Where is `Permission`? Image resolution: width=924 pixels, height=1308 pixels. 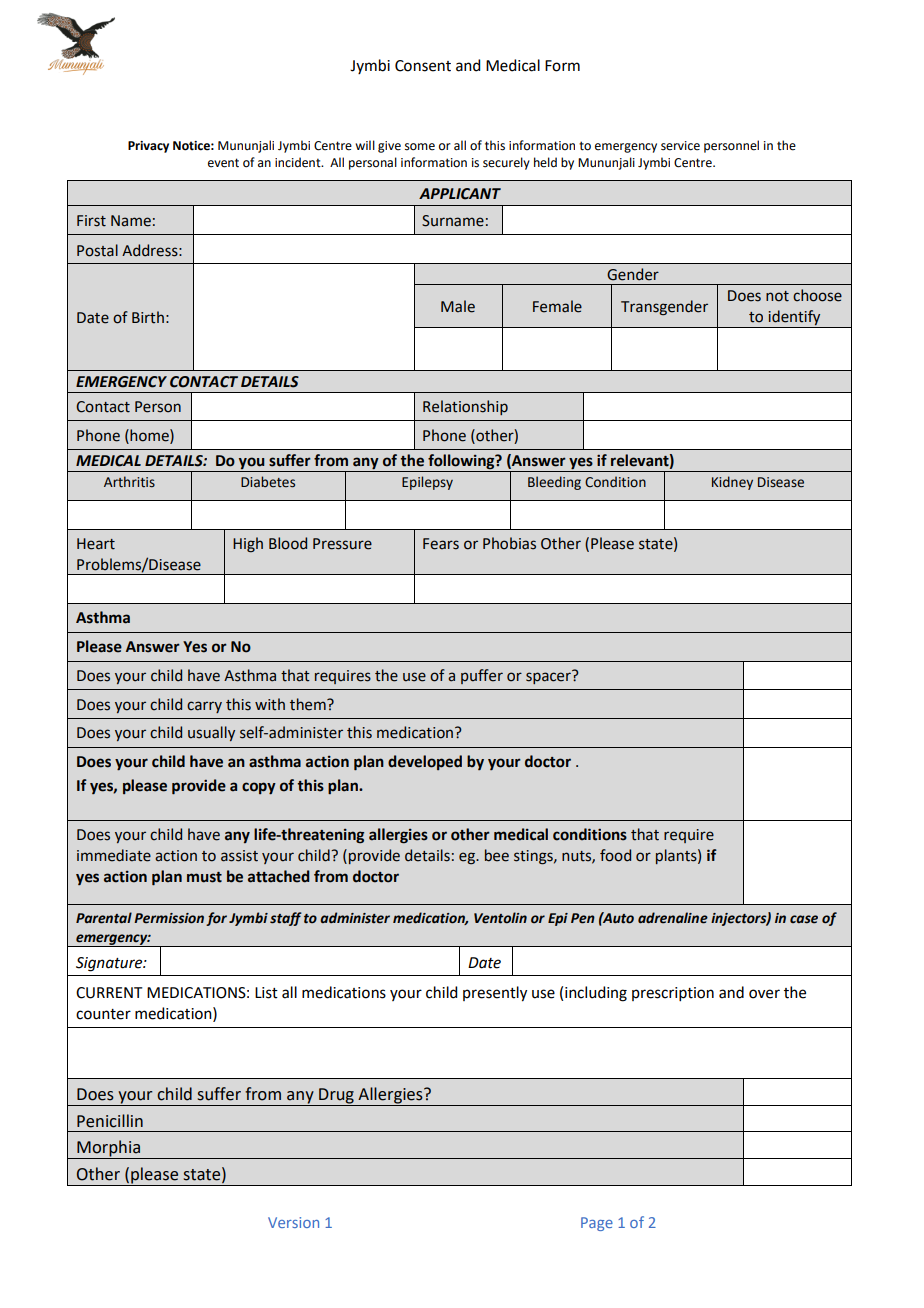 Permission is located at coordinates (169, 918).
